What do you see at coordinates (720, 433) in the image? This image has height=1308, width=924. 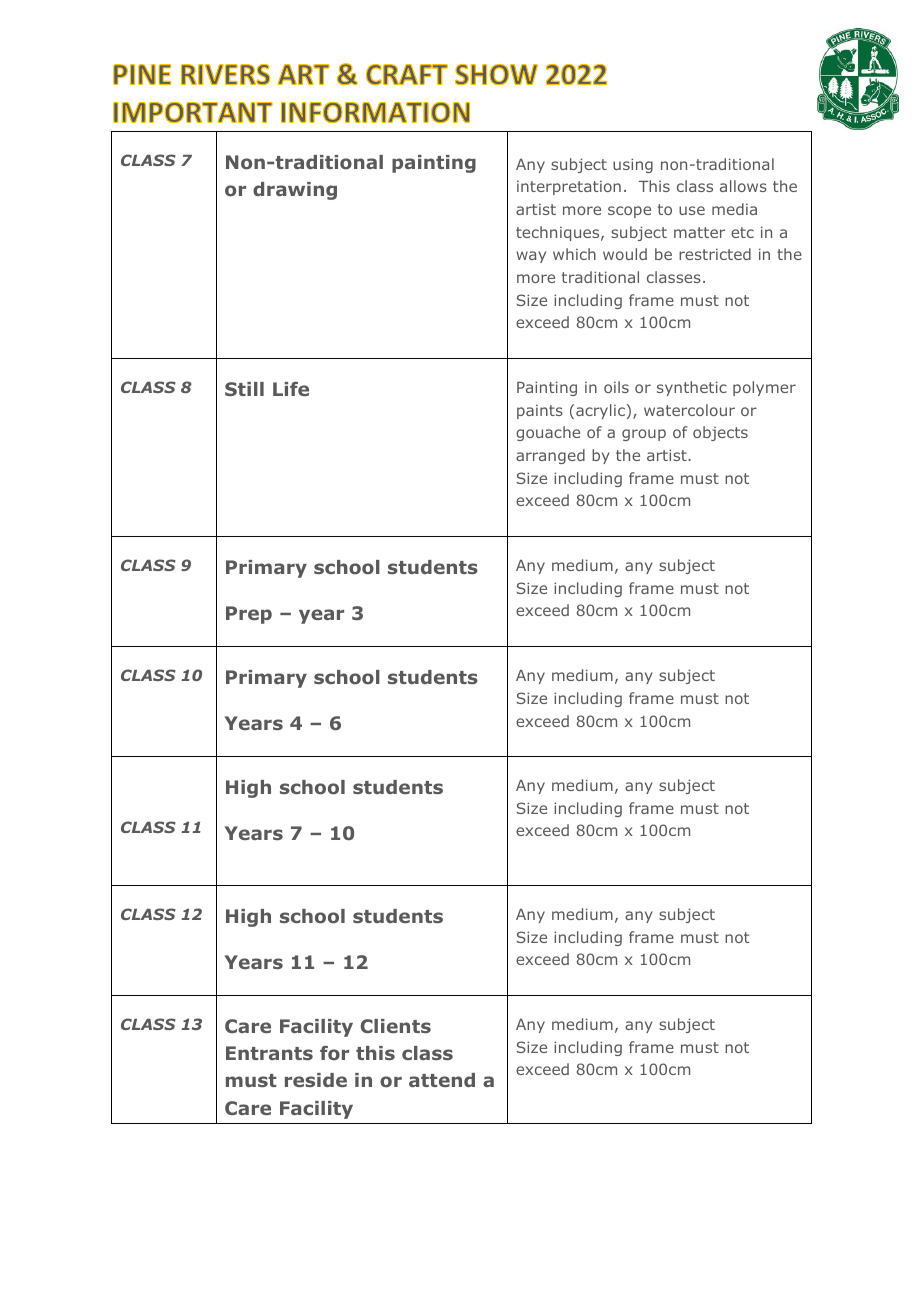 I see `objects` at bounding box center [720, 433].
